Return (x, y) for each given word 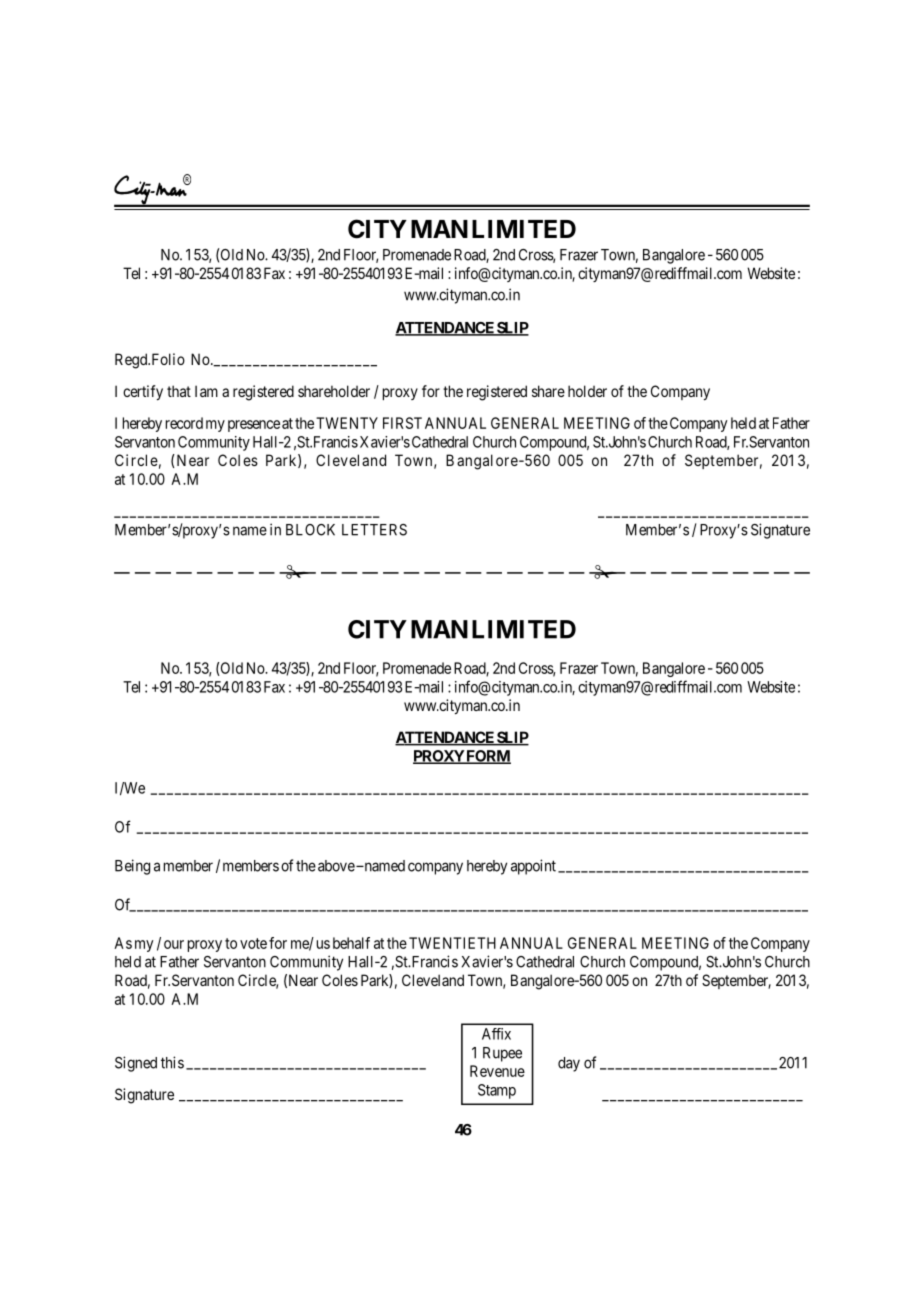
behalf (351, 943)
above (336, 866)
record (184, 423)
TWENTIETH (452, 943)
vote (253, 943)
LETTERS (374, 530)
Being (132, 867)
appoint (533, 867)
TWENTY (347, 423)
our (174, 944)
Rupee (502, 1054)
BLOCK (310, 530)
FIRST (402, 423)
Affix (496, 1034)
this (172, 1062)
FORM (488, 757)
